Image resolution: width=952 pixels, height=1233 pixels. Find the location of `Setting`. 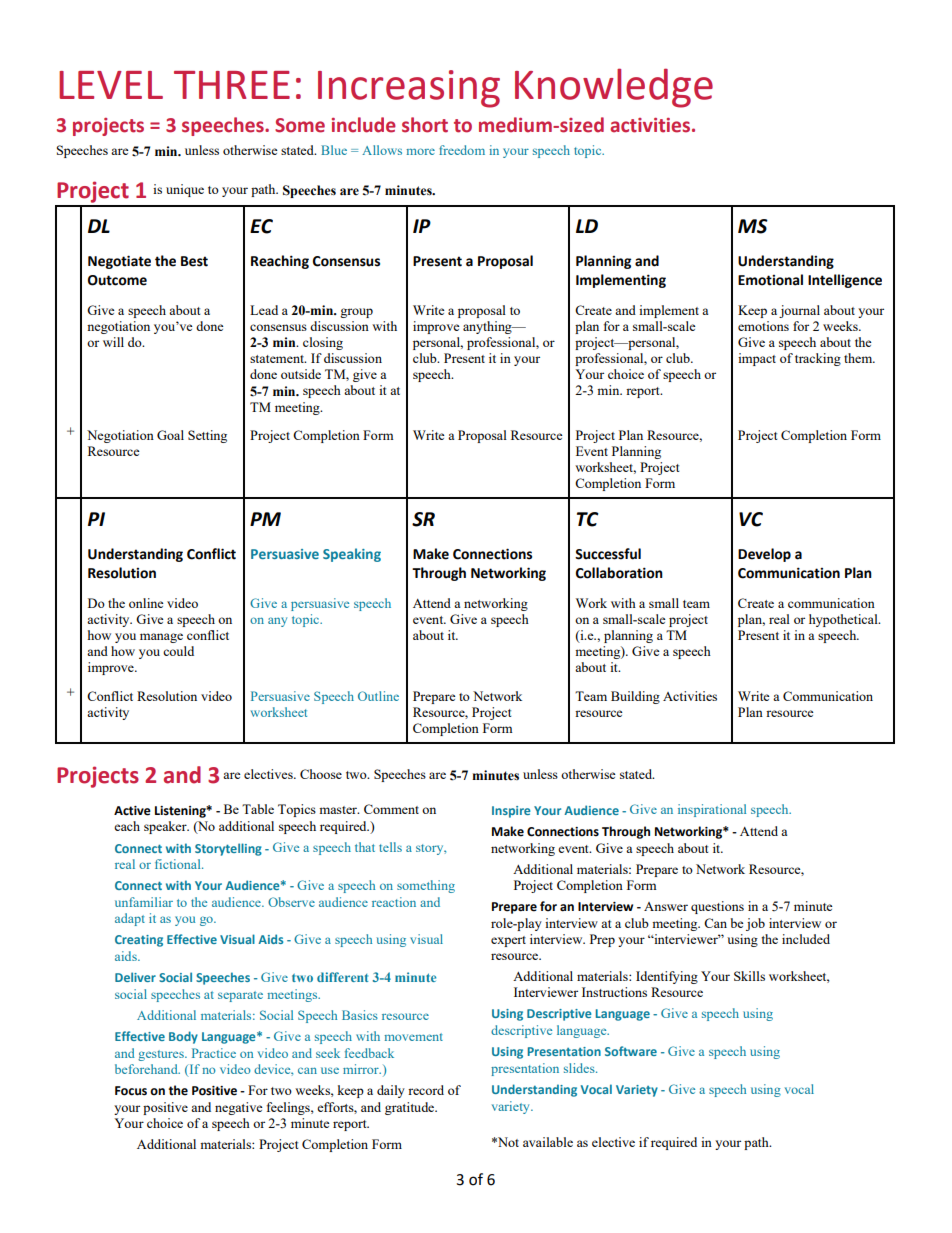

Setting is located at coordinates (207, 436).
